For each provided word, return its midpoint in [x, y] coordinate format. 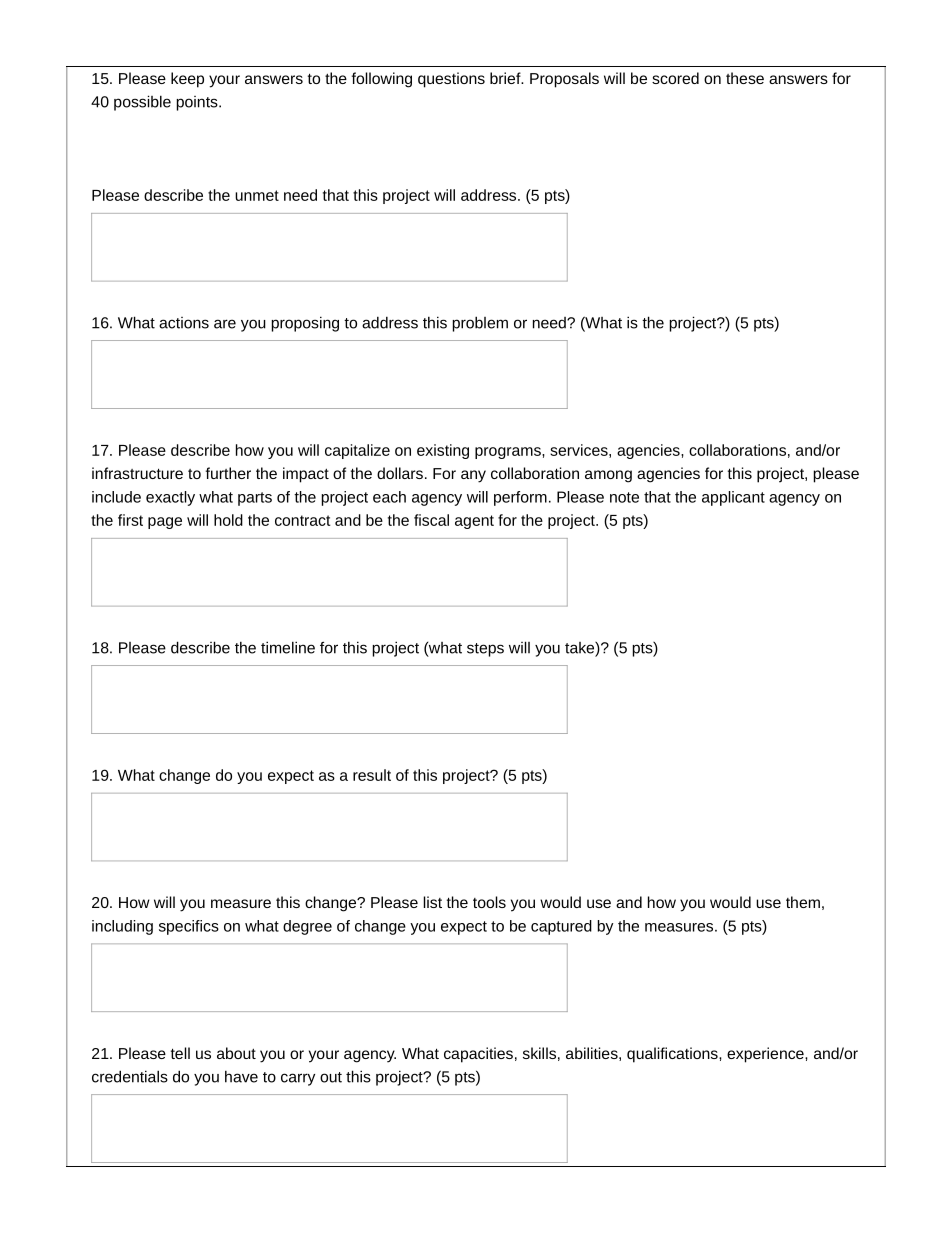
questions [451, 80]
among [608, 476]
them [803, 902]
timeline [288, 647]
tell [180, 1053]
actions [184, 323]
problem [480, 324]
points [198, 103]
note [624, 497]
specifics [189, 927]
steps [485, 650]
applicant [733, 498]
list [433, 902]
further [228, 473]
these [745, 78]
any [473, 476]
